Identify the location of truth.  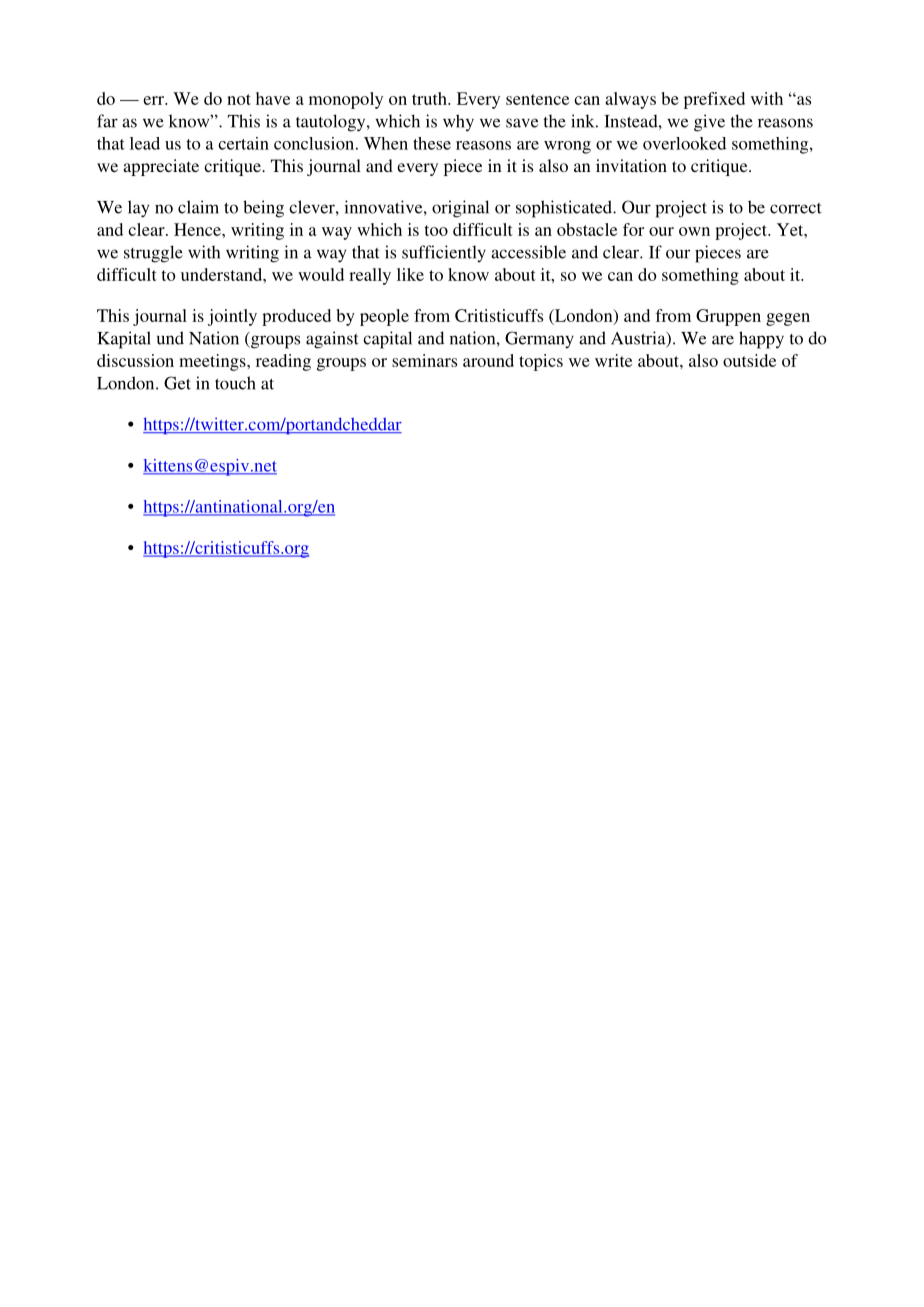
(430, 98).
